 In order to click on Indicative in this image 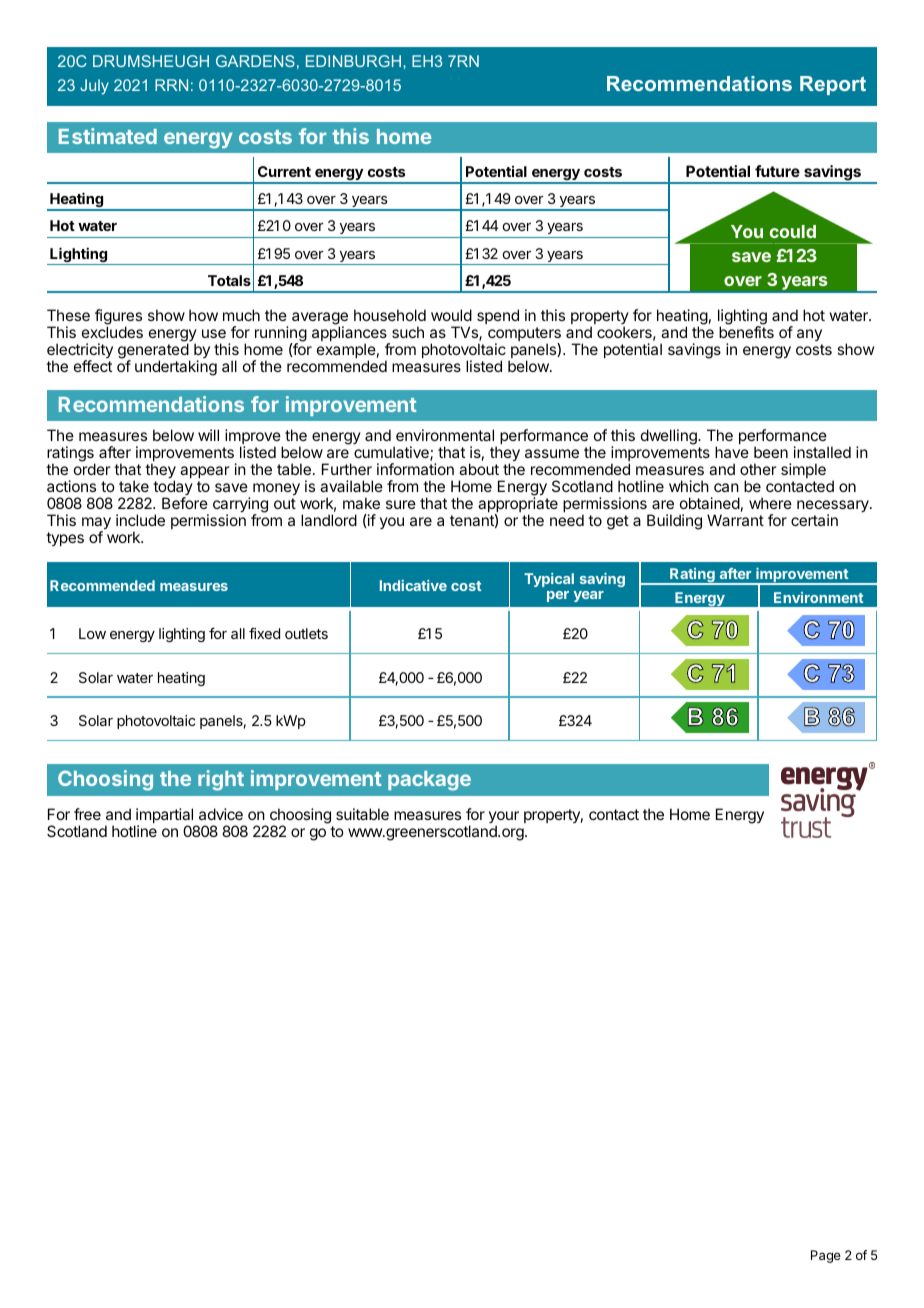, I will do `click(413, 585)`.
